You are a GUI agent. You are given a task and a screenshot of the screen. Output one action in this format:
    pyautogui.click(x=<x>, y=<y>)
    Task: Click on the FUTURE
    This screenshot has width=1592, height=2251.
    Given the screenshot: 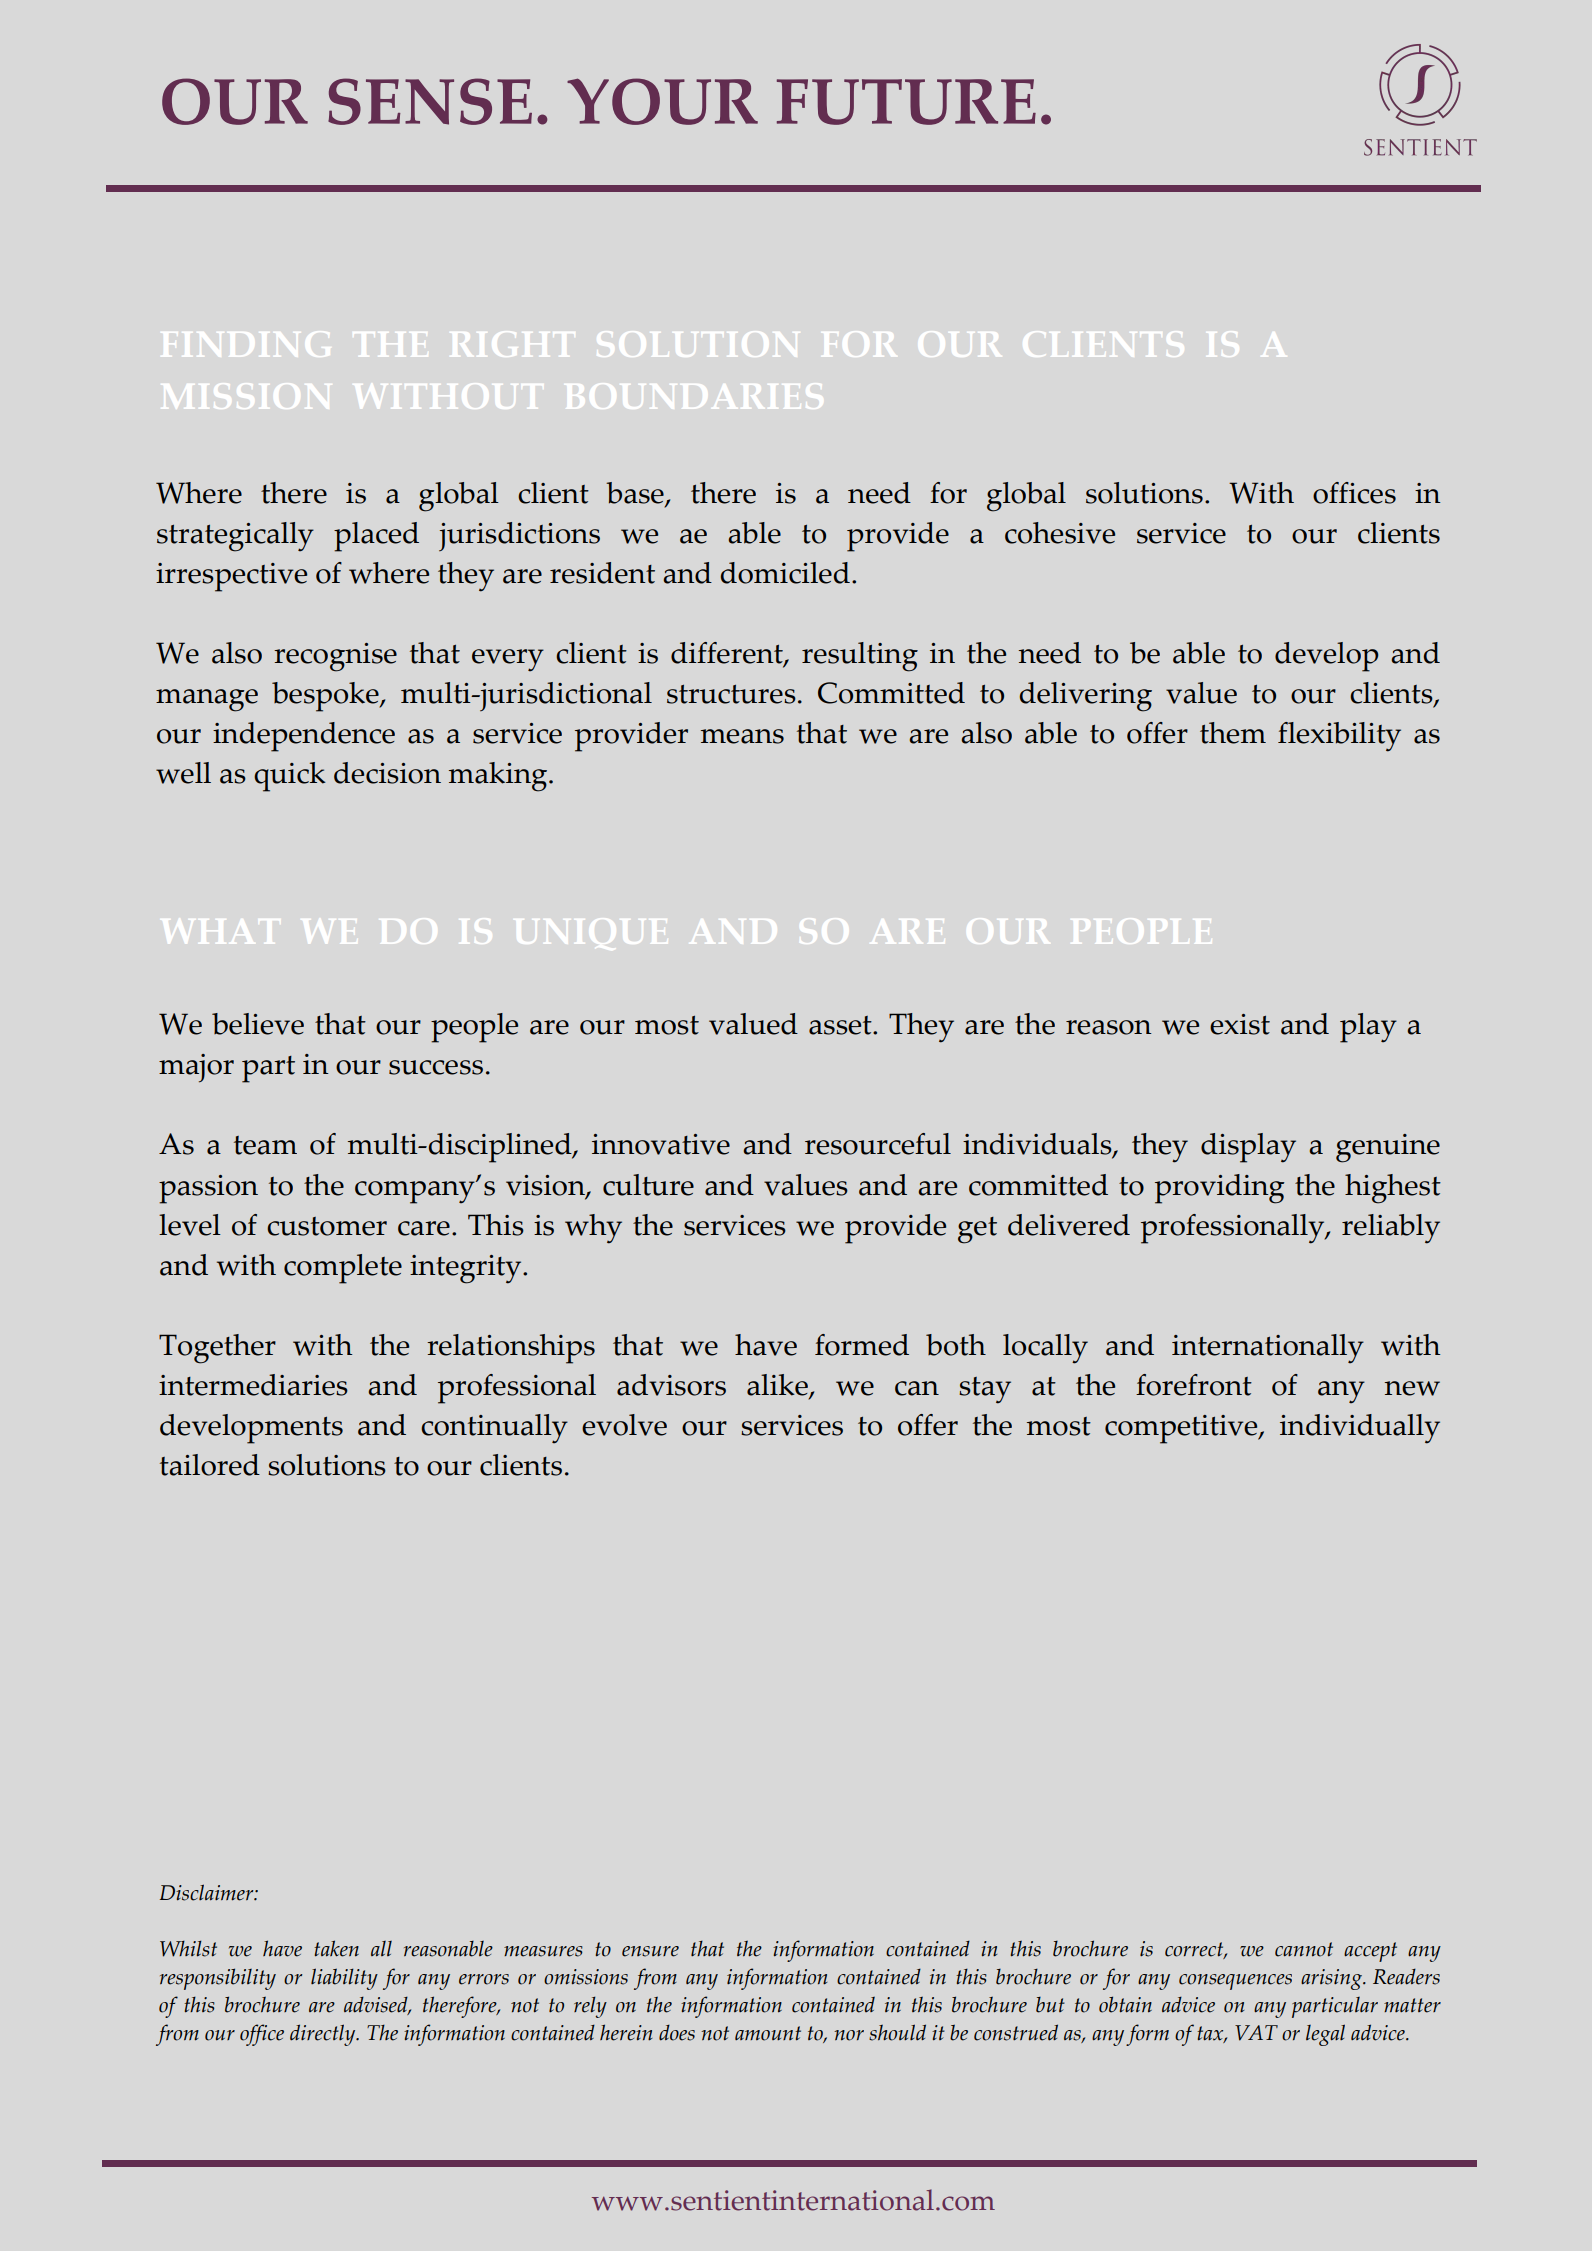 What is the action you would take?
    pyautogui.click(x=906, y=102)
